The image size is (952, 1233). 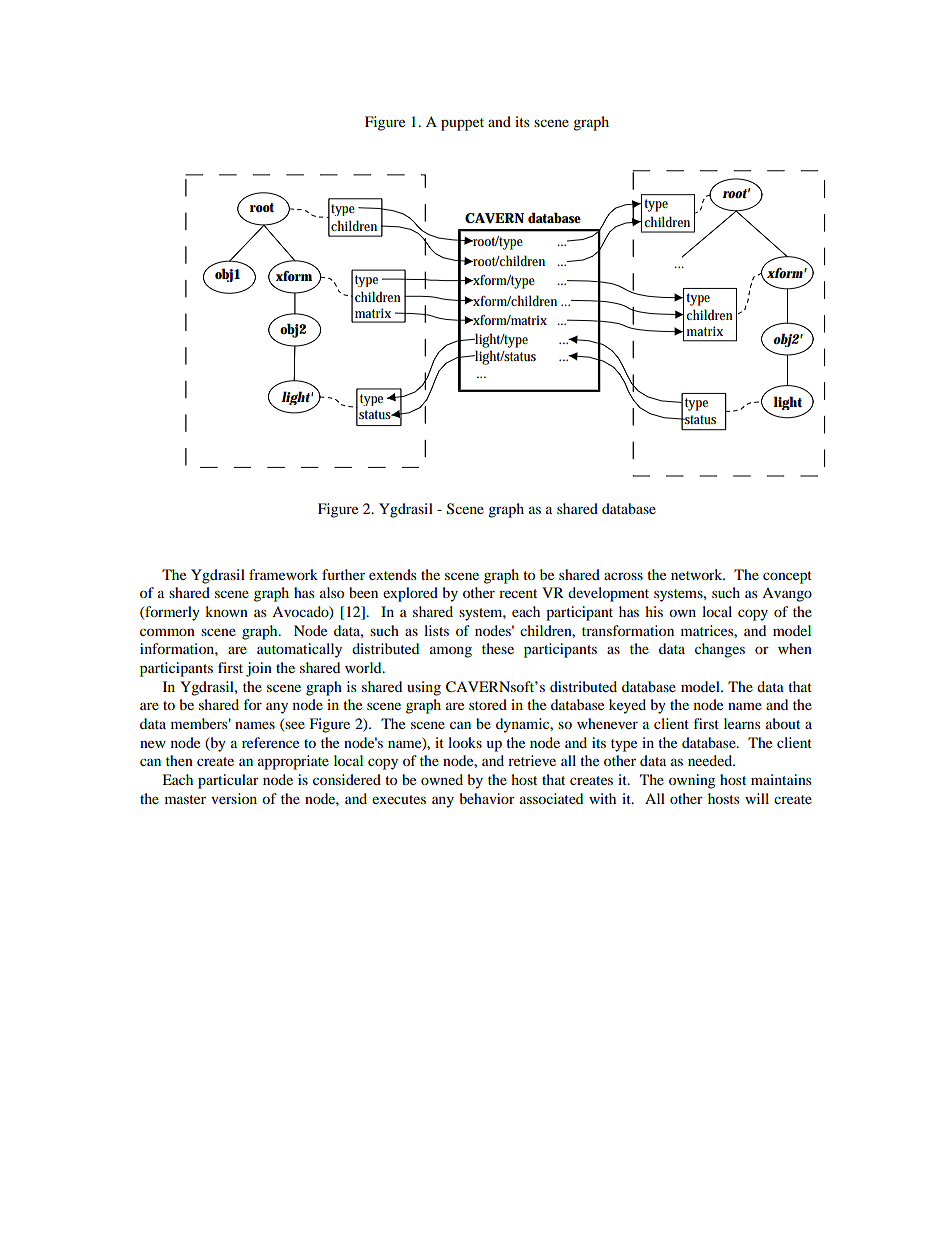 I want to click on further, so click(x=343, y=574).
